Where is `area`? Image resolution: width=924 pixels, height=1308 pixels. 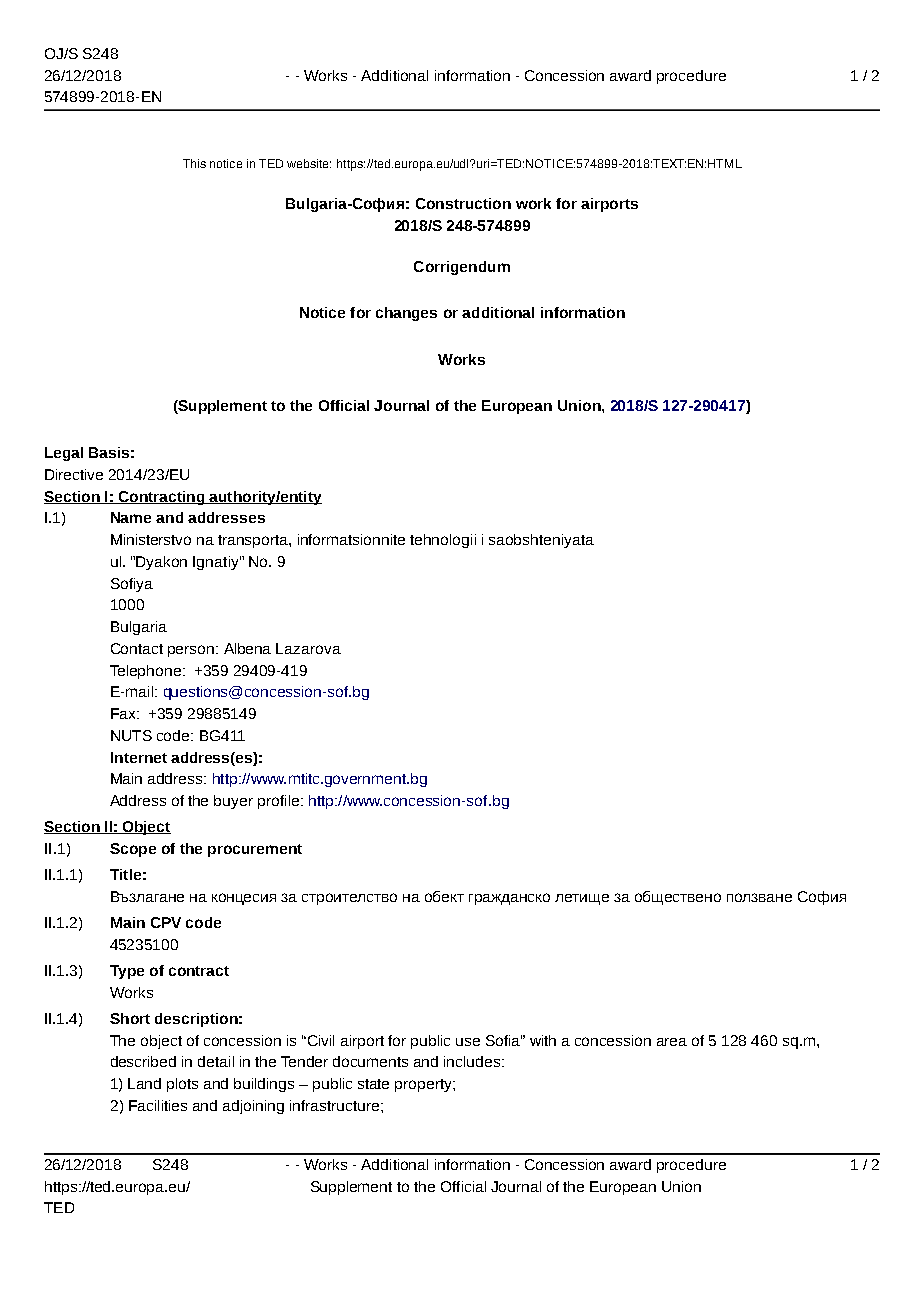
area is located at coordinates (672, 1042).
